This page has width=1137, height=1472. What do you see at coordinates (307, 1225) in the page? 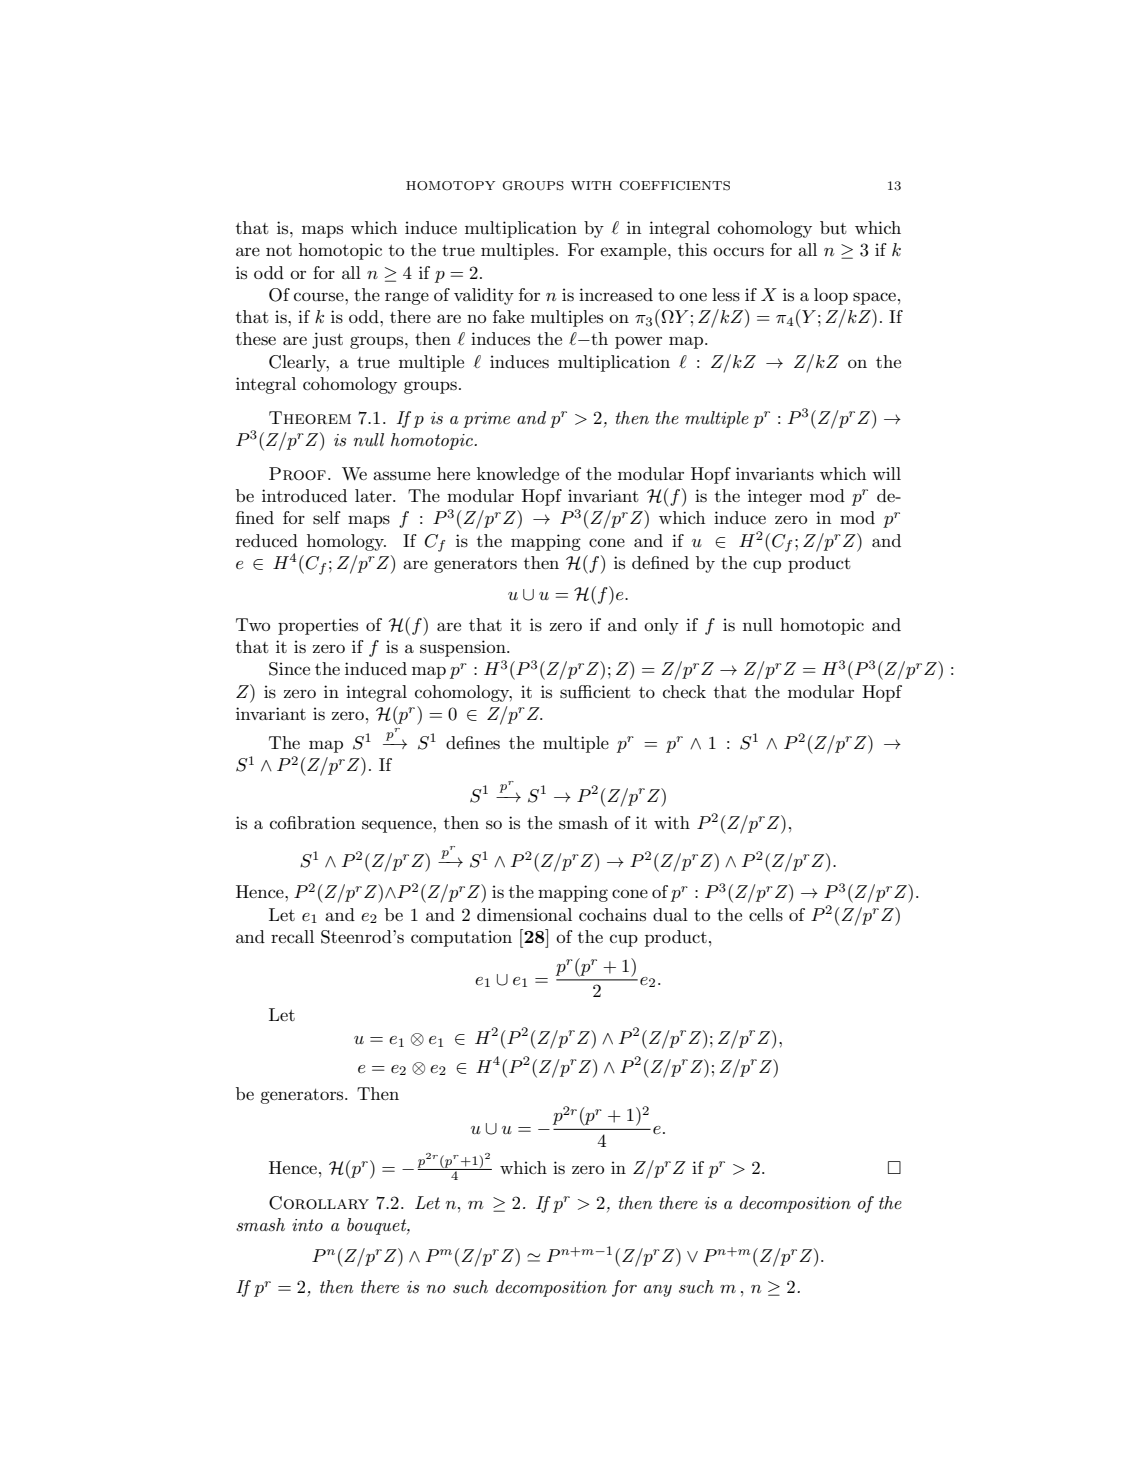
I see `into` at bounding box center [307, 1225].
